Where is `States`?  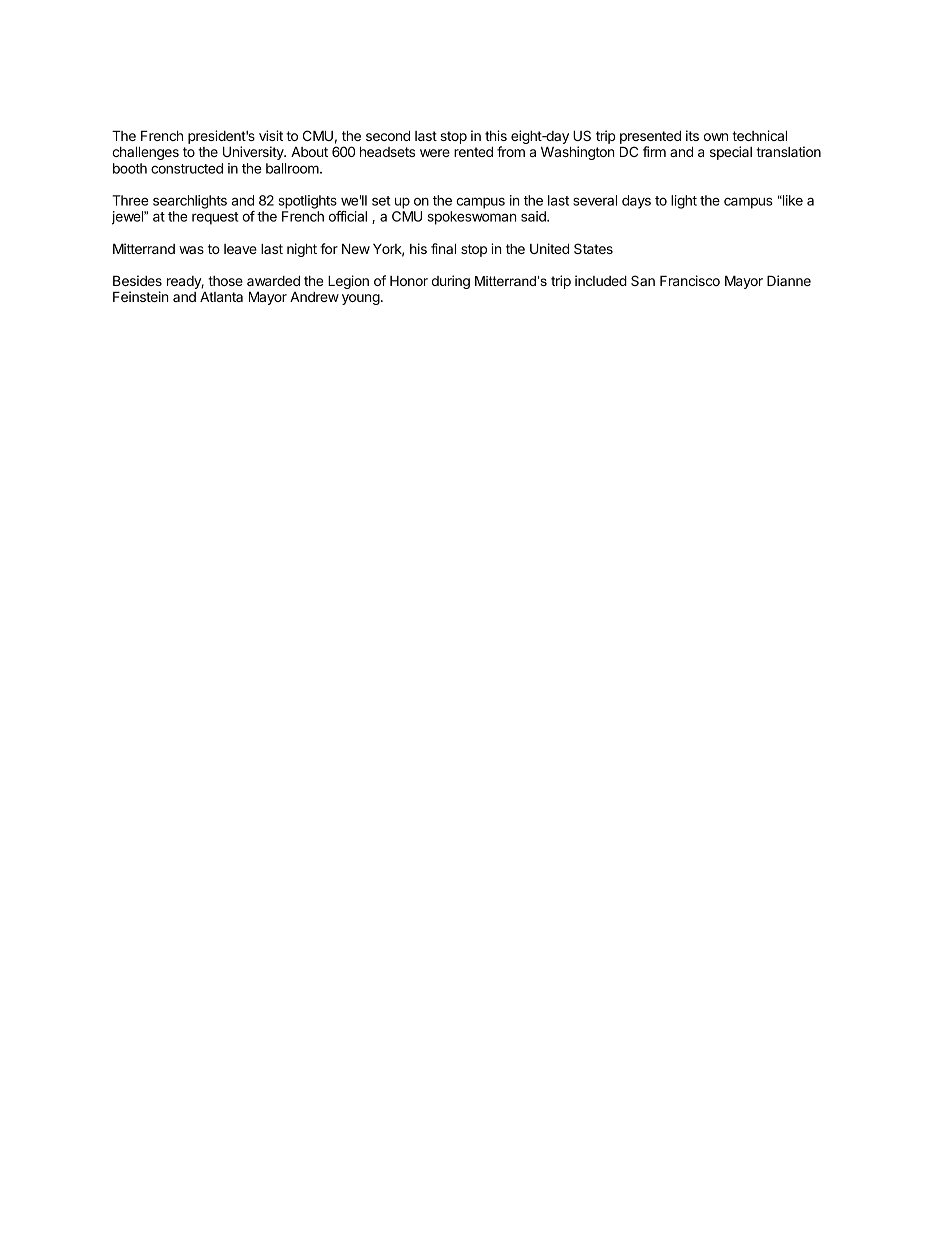
States is located at coordinates (593, 248).
